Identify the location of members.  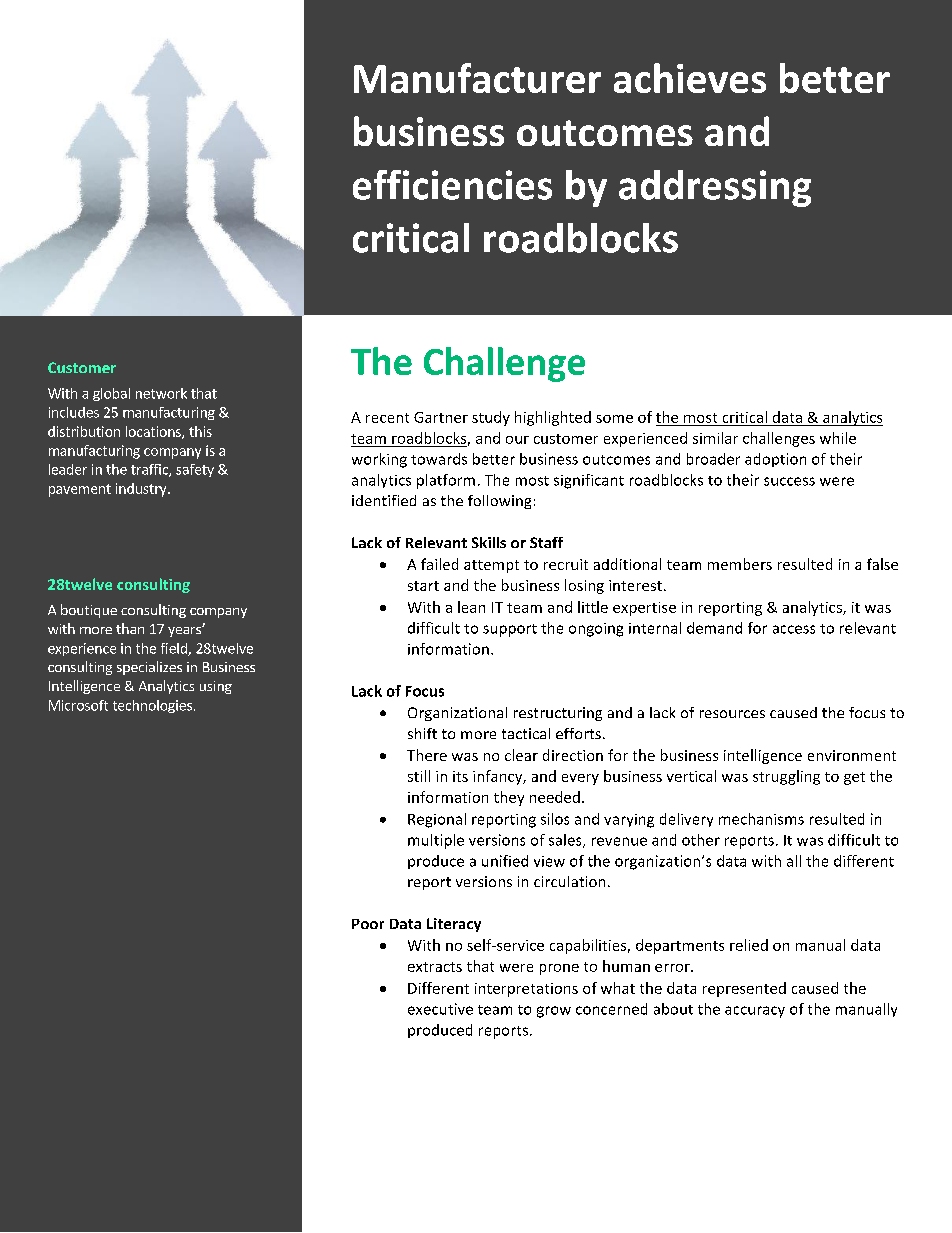
(740, 564).
